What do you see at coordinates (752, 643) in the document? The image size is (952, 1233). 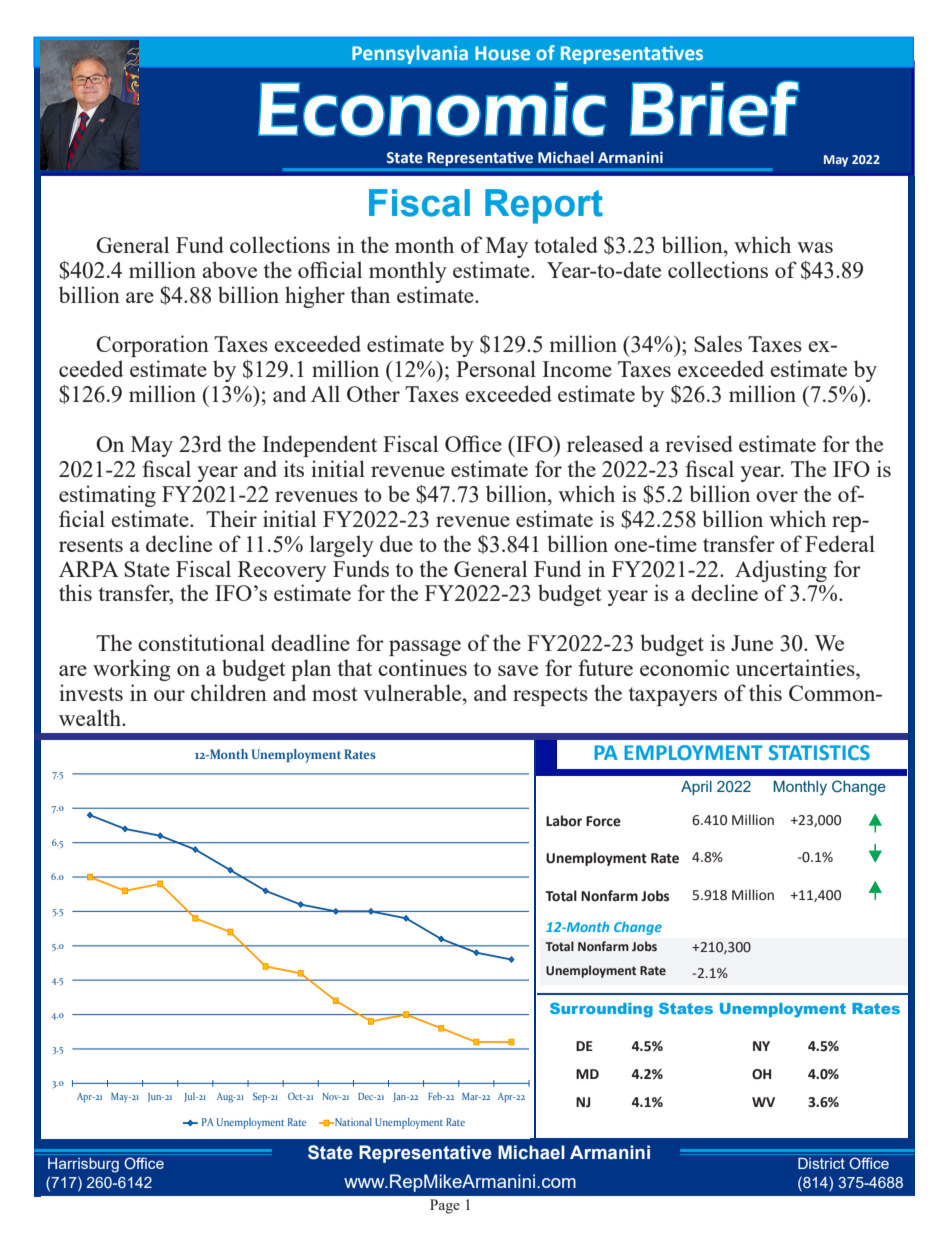 I see `June` at bounding box center [752, 643].
